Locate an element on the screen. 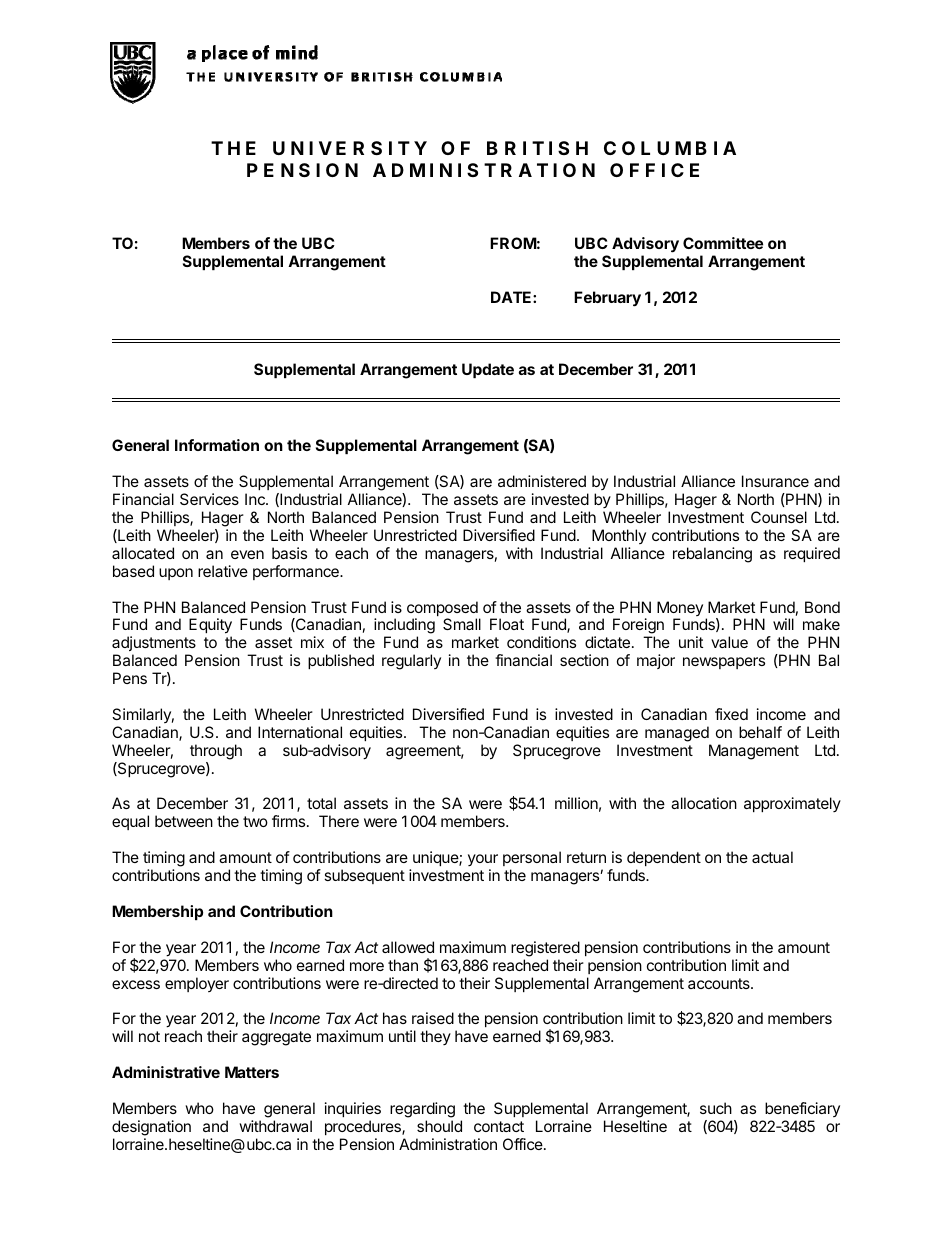  Matters is located at coordinates (252, 1072).
